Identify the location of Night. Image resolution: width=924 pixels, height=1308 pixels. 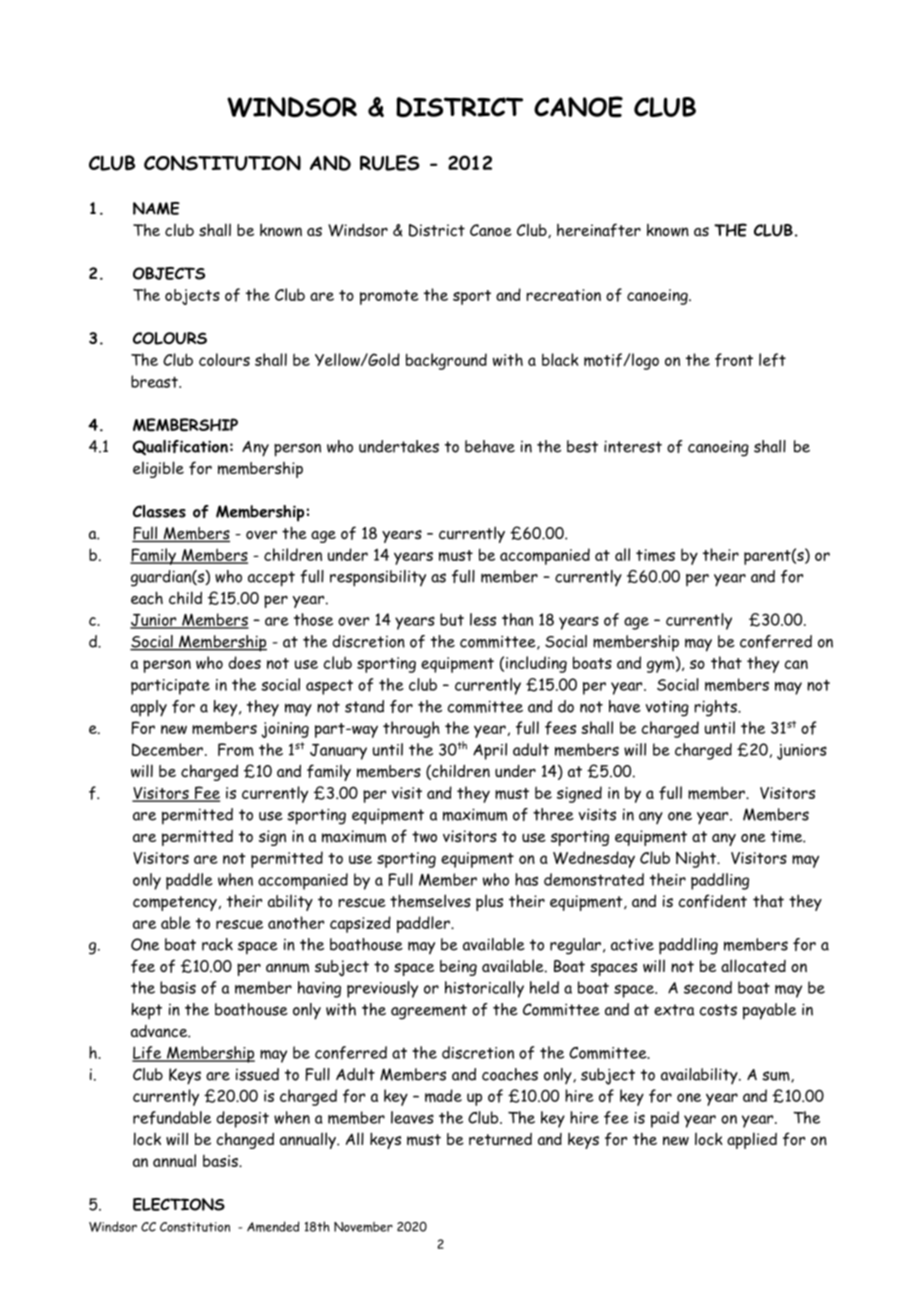
(697, 859).
